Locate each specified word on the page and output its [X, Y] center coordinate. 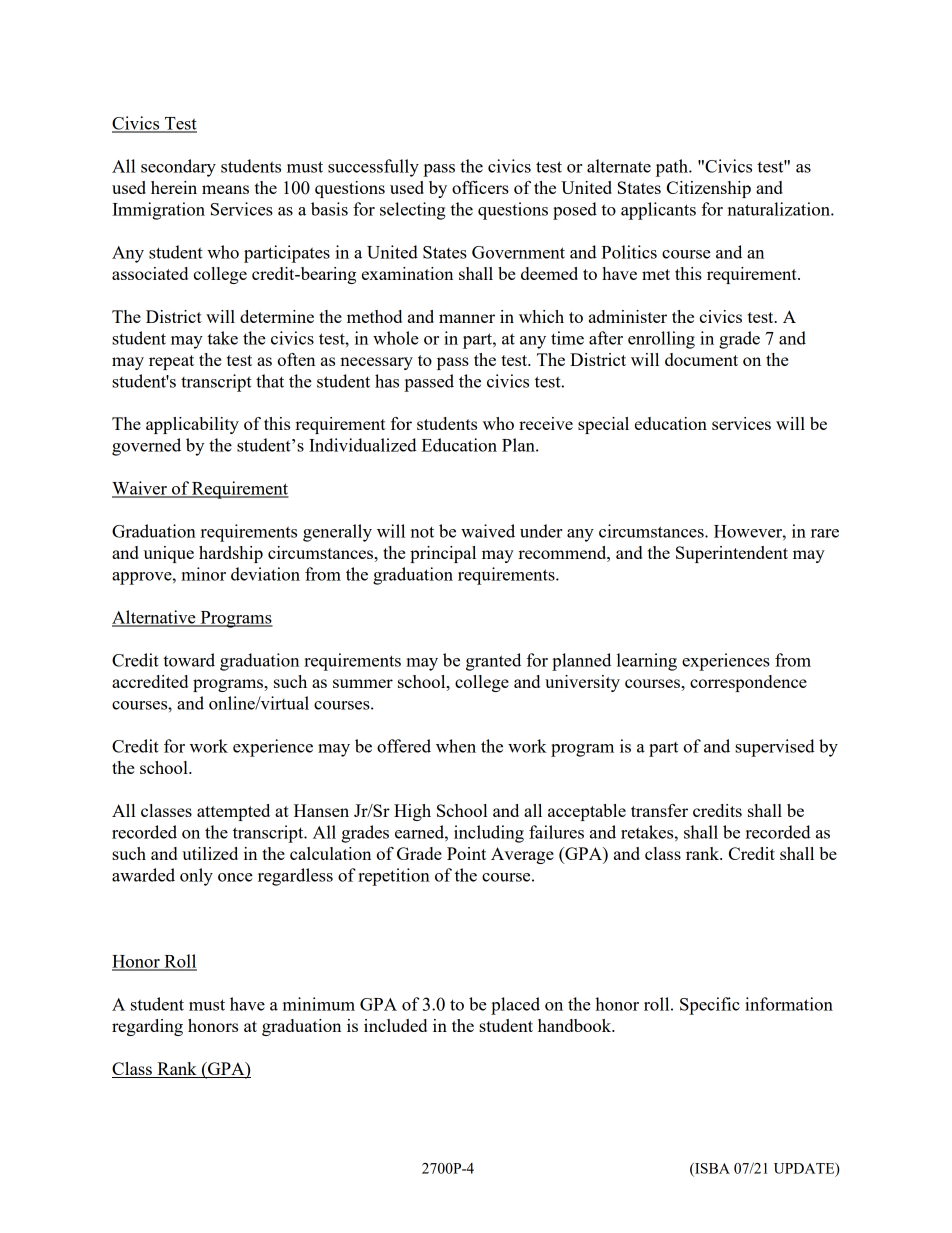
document [701, 359]
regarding [147, 1027]
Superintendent [732, 554]
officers [480, 187]
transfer [659, 810]
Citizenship [709, 189]
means [225, 189]
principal [443, 554]
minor [203, 574]
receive [546, 423]
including [489, 834]
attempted [233, 812]
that [270, 381]
